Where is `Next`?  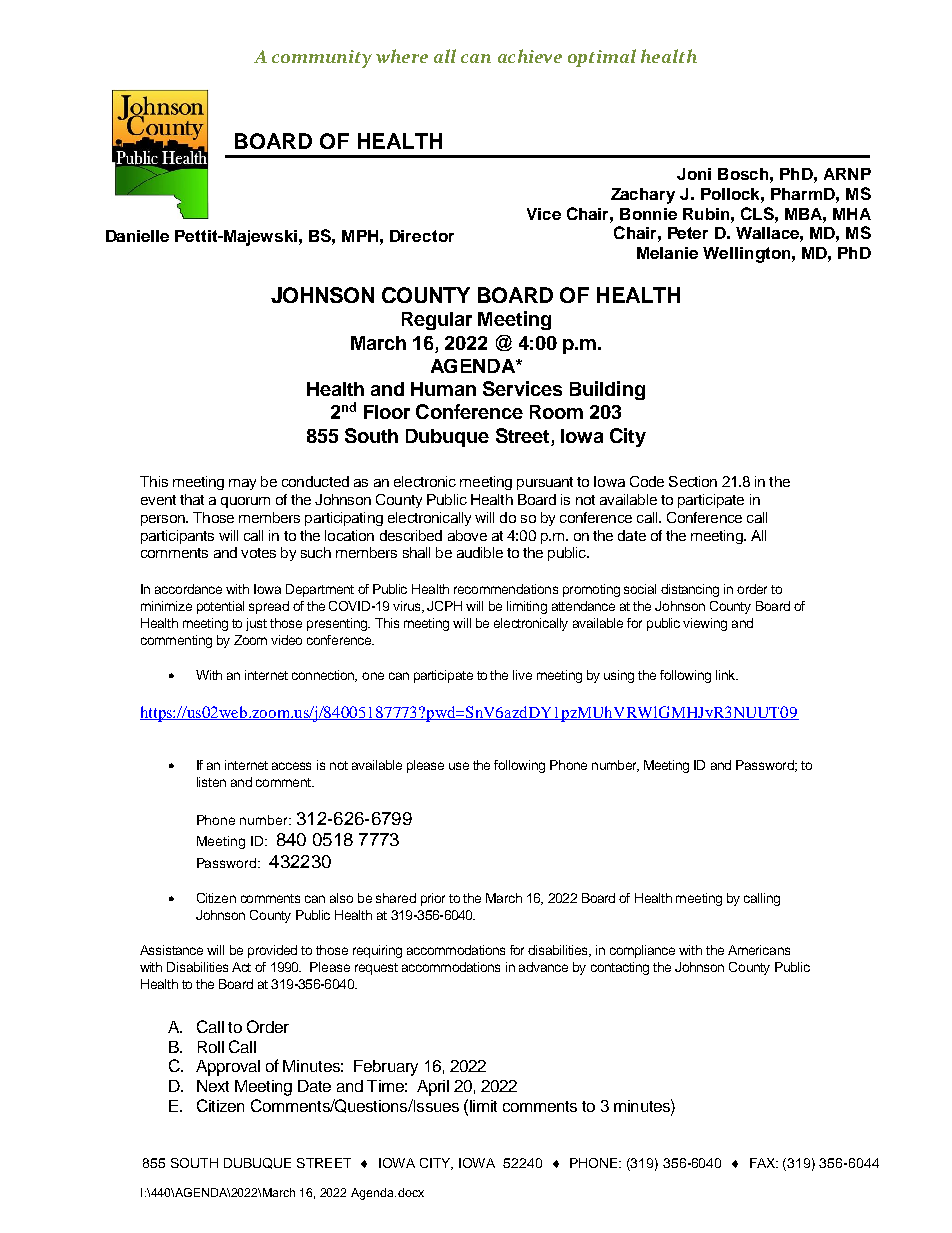
Next is located at coordinates (213, 1086).
